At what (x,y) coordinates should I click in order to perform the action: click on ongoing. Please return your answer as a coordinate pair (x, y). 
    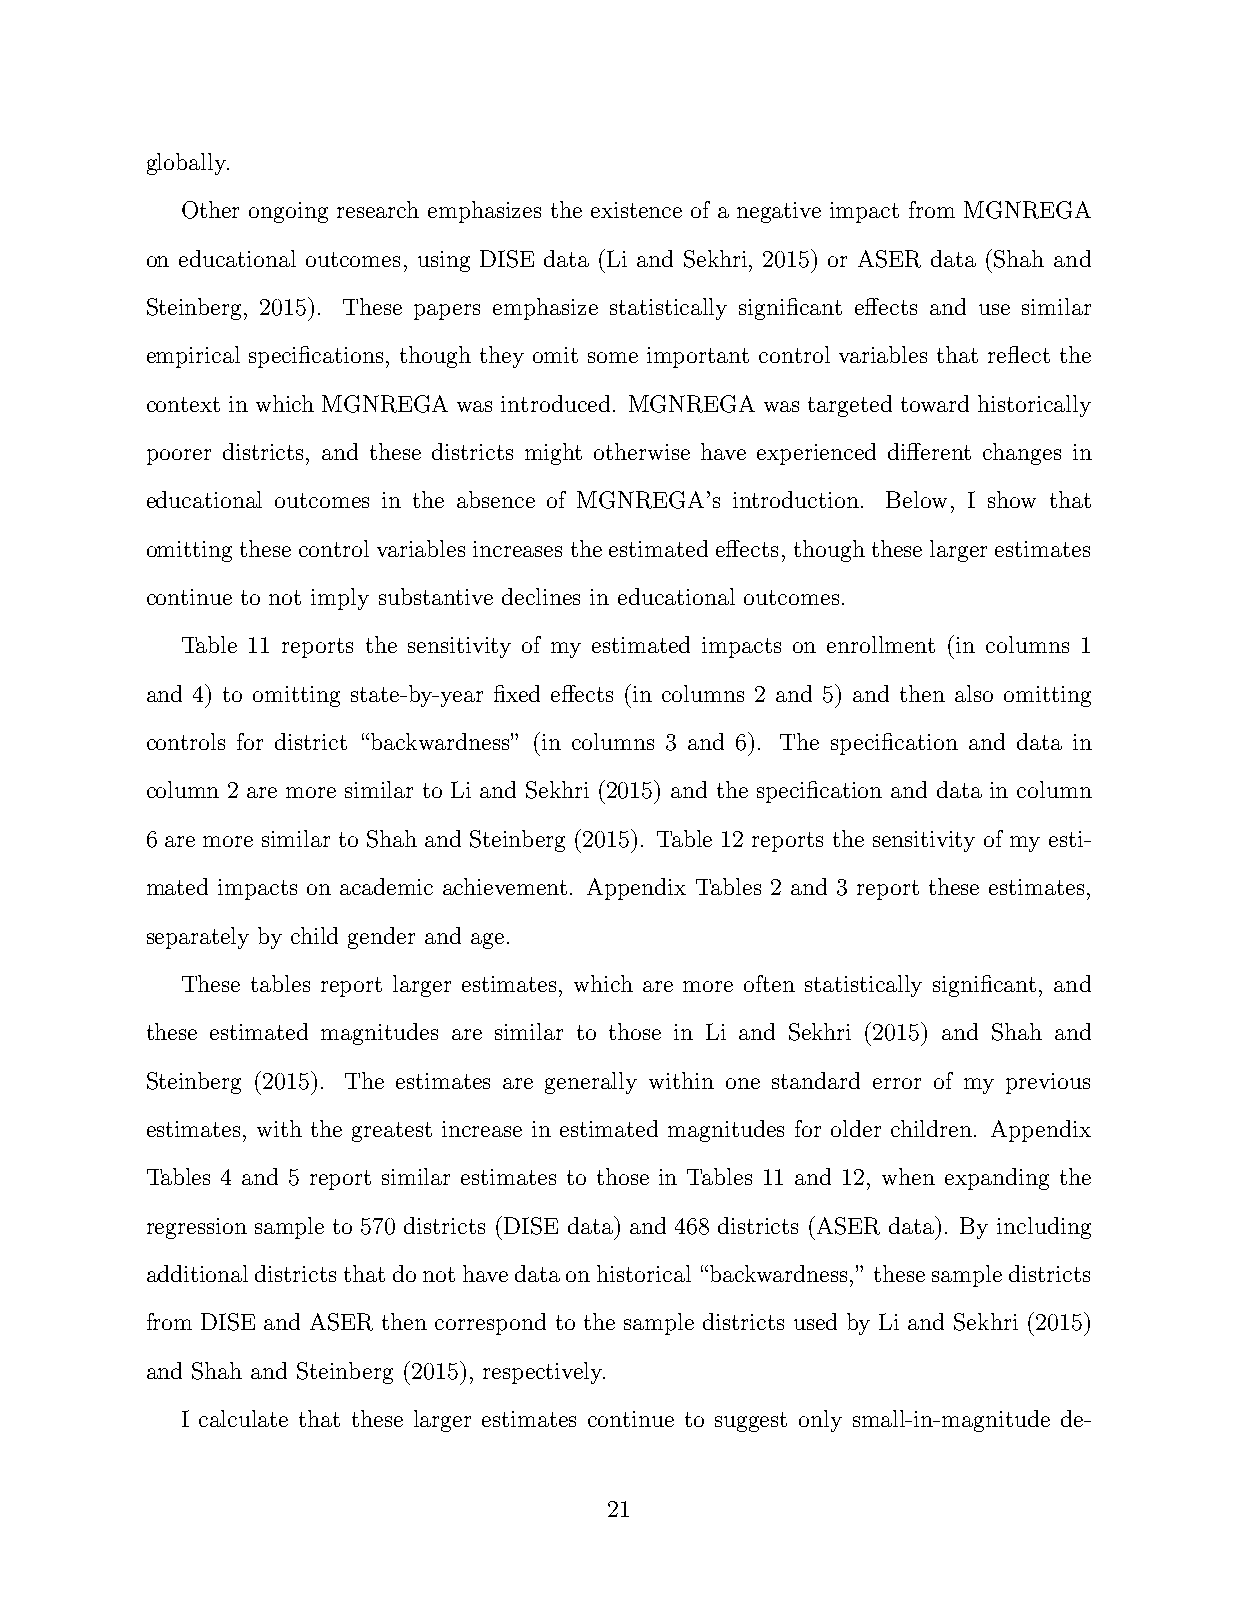
    Looking at the image, I should click on (288, 212).
